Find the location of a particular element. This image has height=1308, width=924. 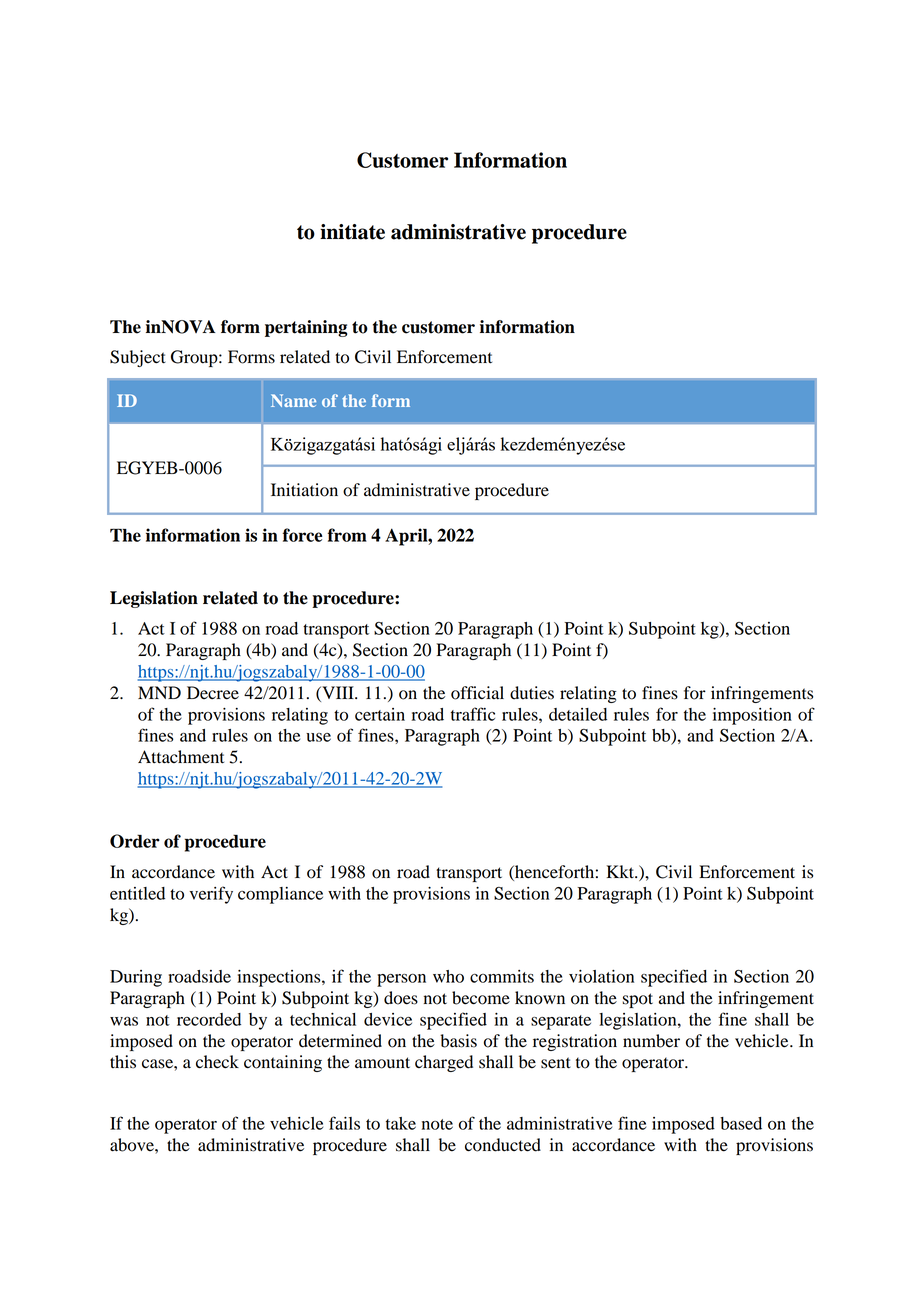

violation is located at coordinates (601, 976).
